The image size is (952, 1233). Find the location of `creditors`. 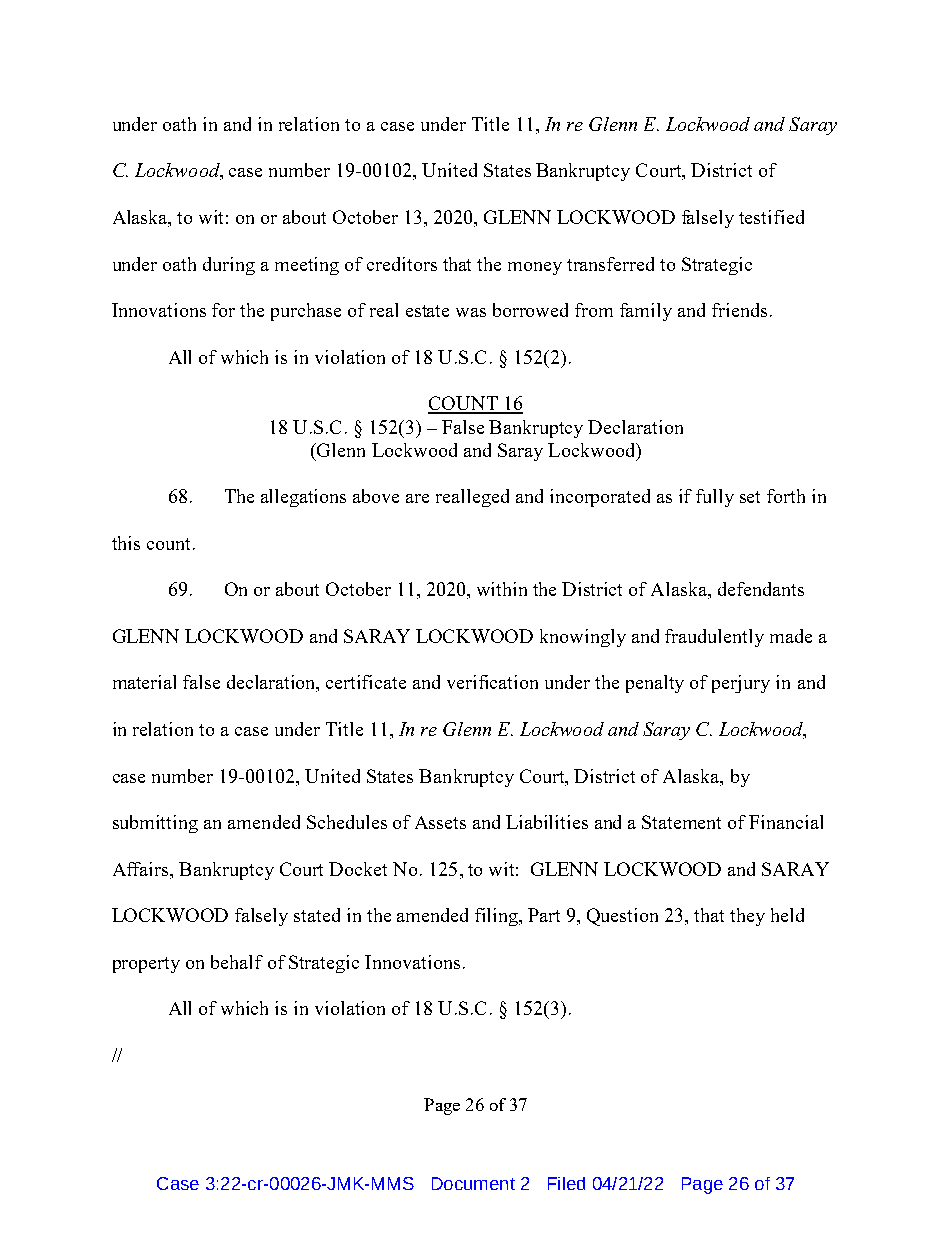

creditors is located at coordinates (402, 264).
